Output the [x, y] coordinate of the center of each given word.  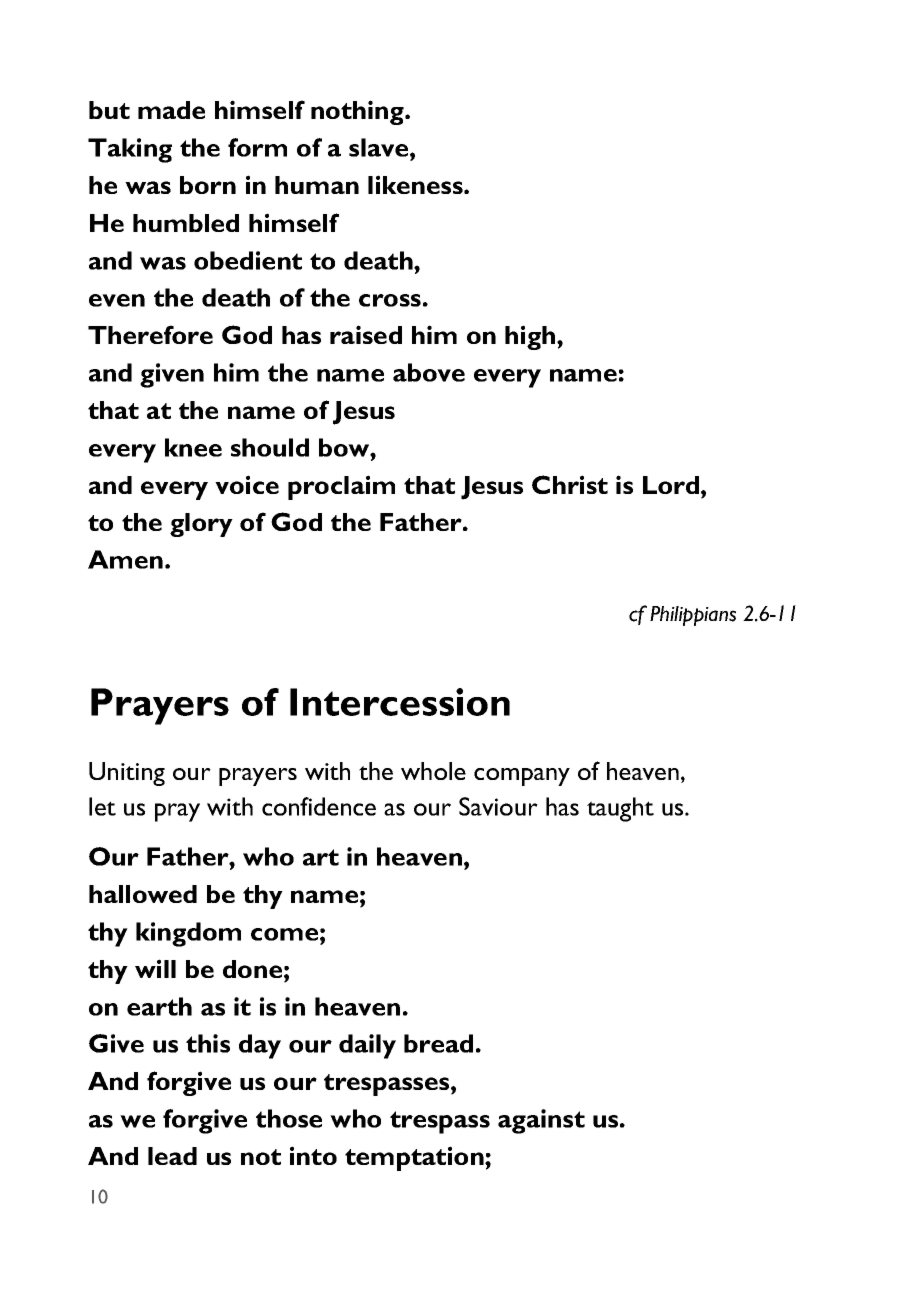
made [171, 110]
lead [172, 1156]
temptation [415, 1158]
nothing [358, 112]
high [531, 337]
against [541, 1121]
